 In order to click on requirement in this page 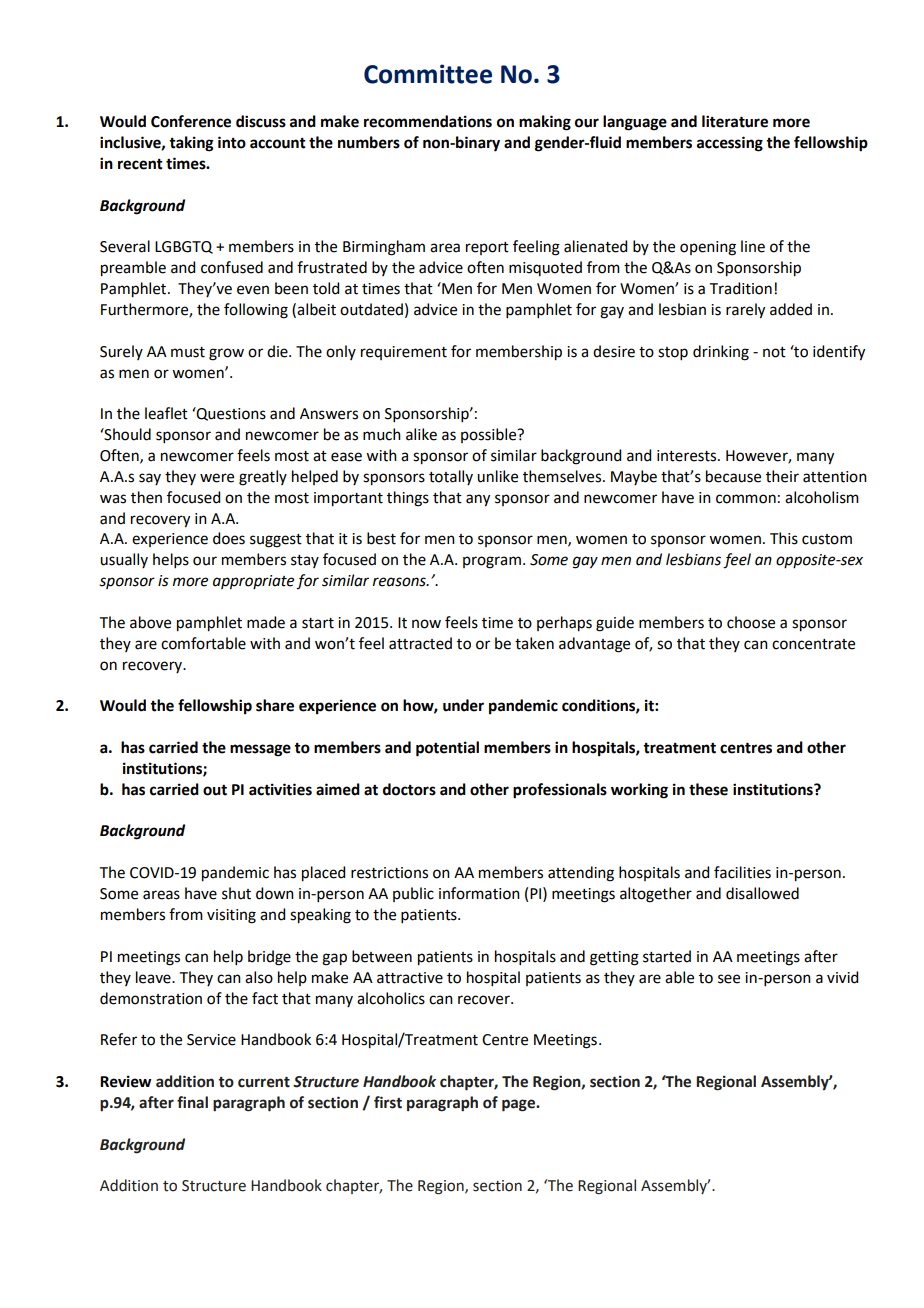, I will do `click(404, 353)`.
